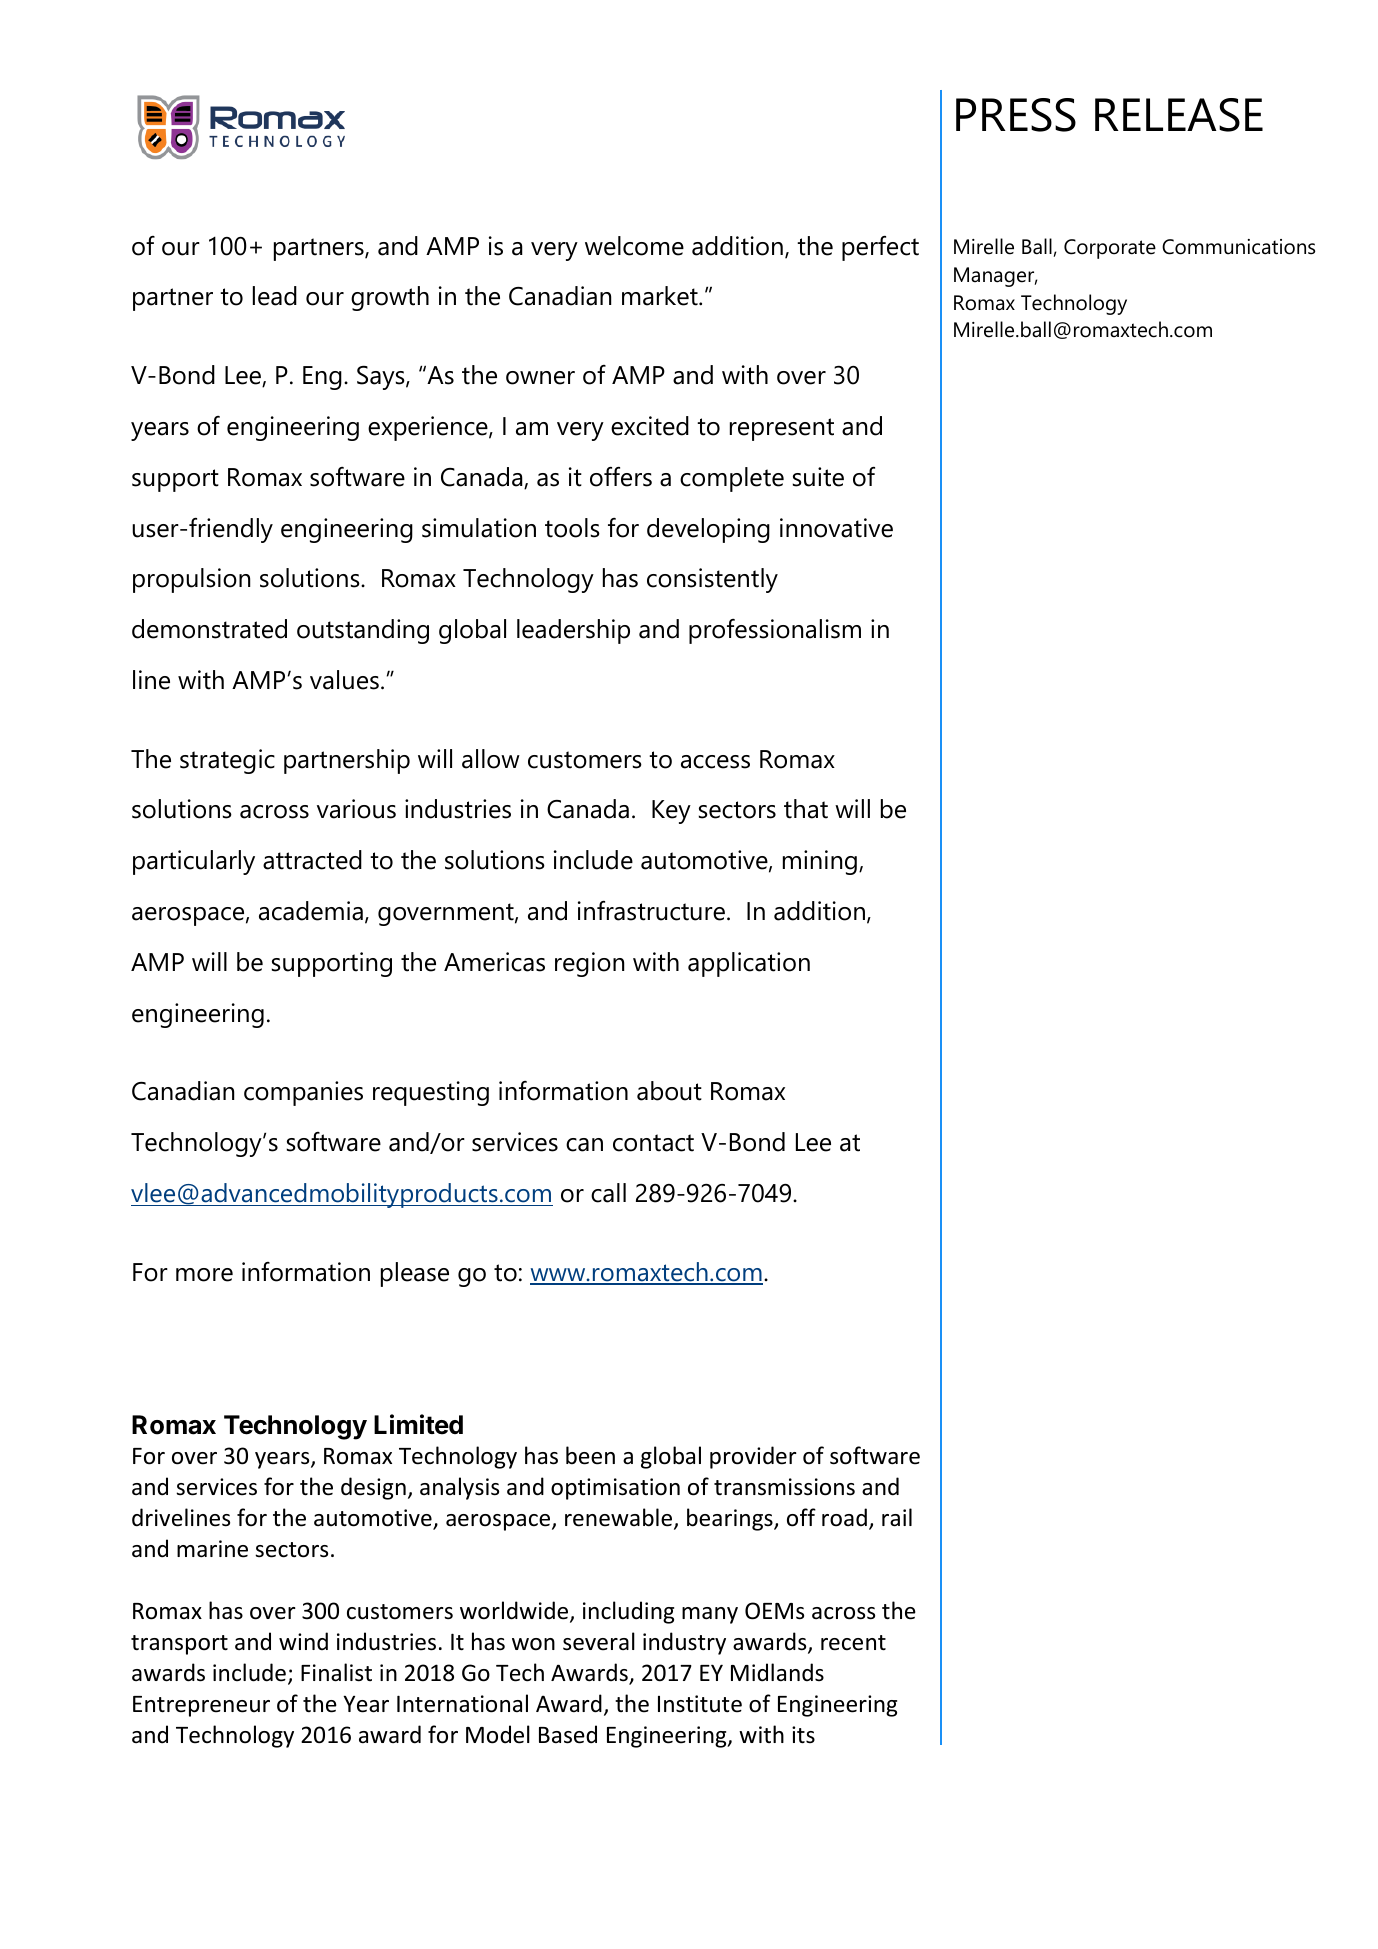 Image resolution: width=1378 pixels, height=1949 pixels. Describe the element at coordinates (1179, 115) in the screenshot. I see `RELEASE` at that location.
